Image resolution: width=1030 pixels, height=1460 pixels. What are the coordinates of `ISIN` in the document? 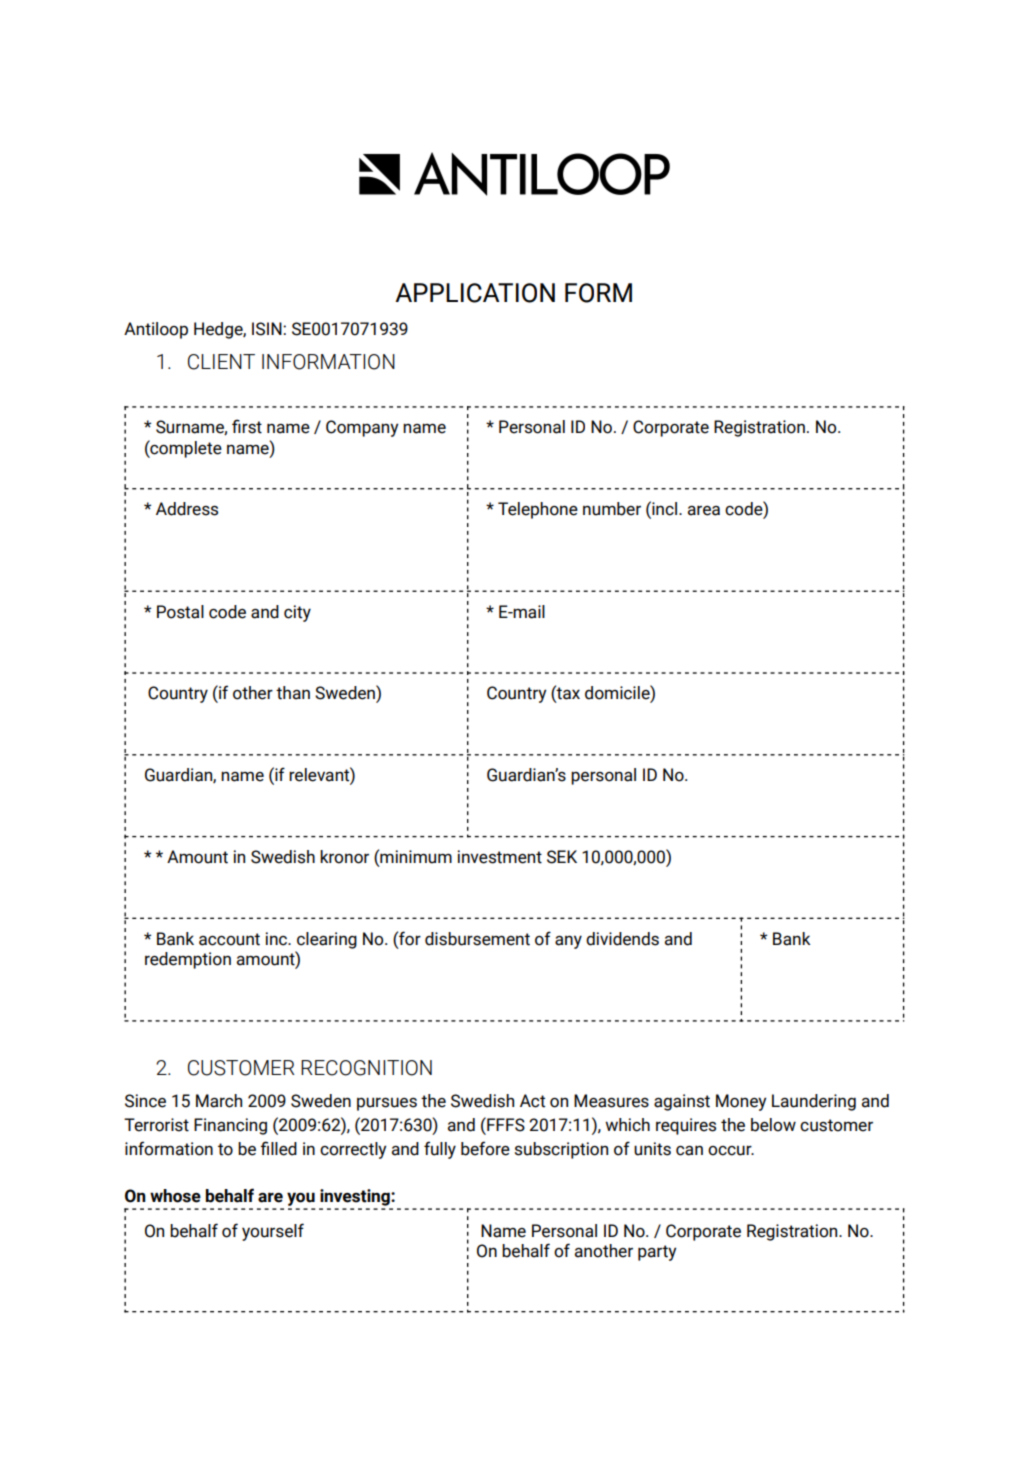 It's located at (268, 329).
